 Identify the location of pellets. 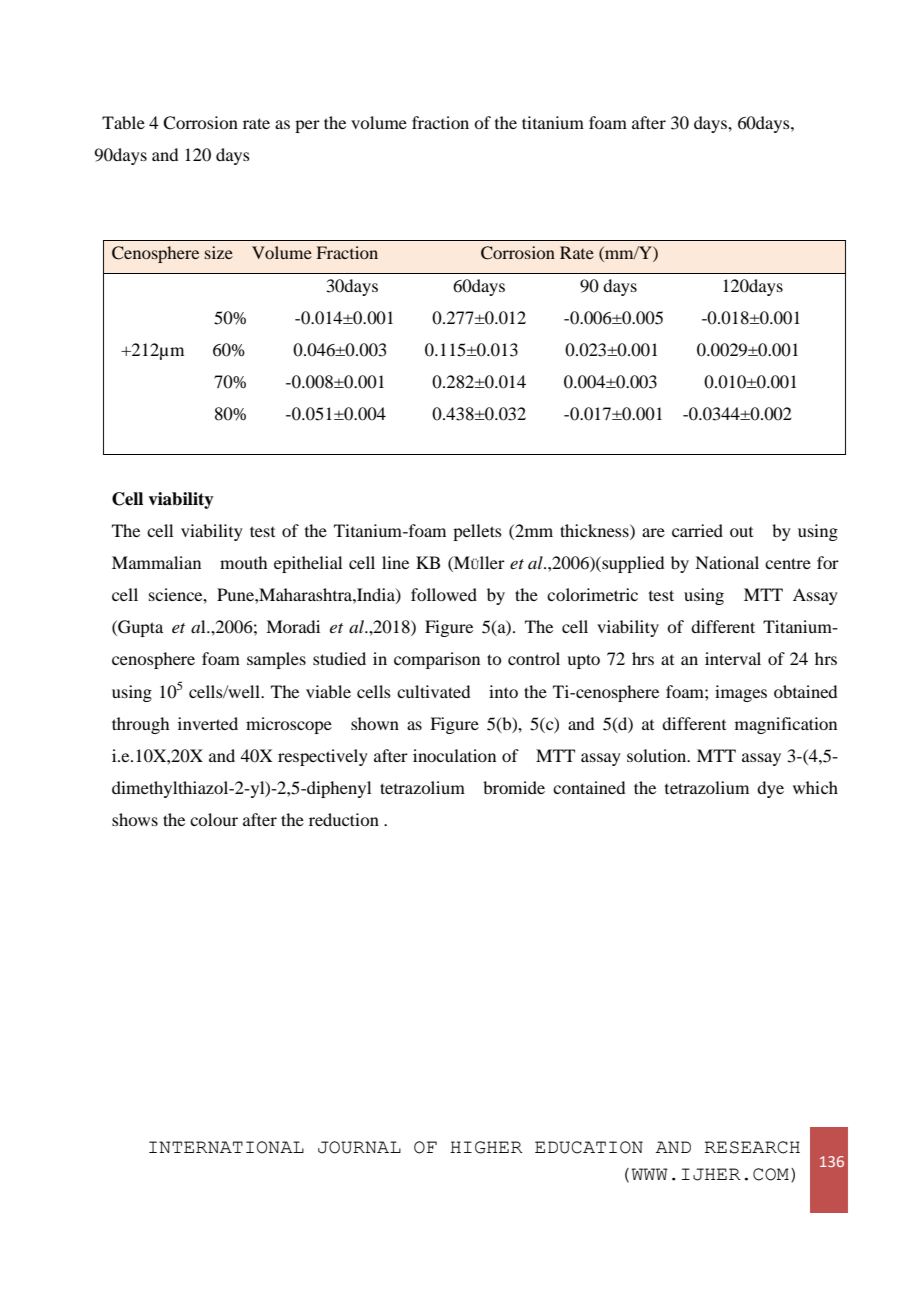
(477, 532).
